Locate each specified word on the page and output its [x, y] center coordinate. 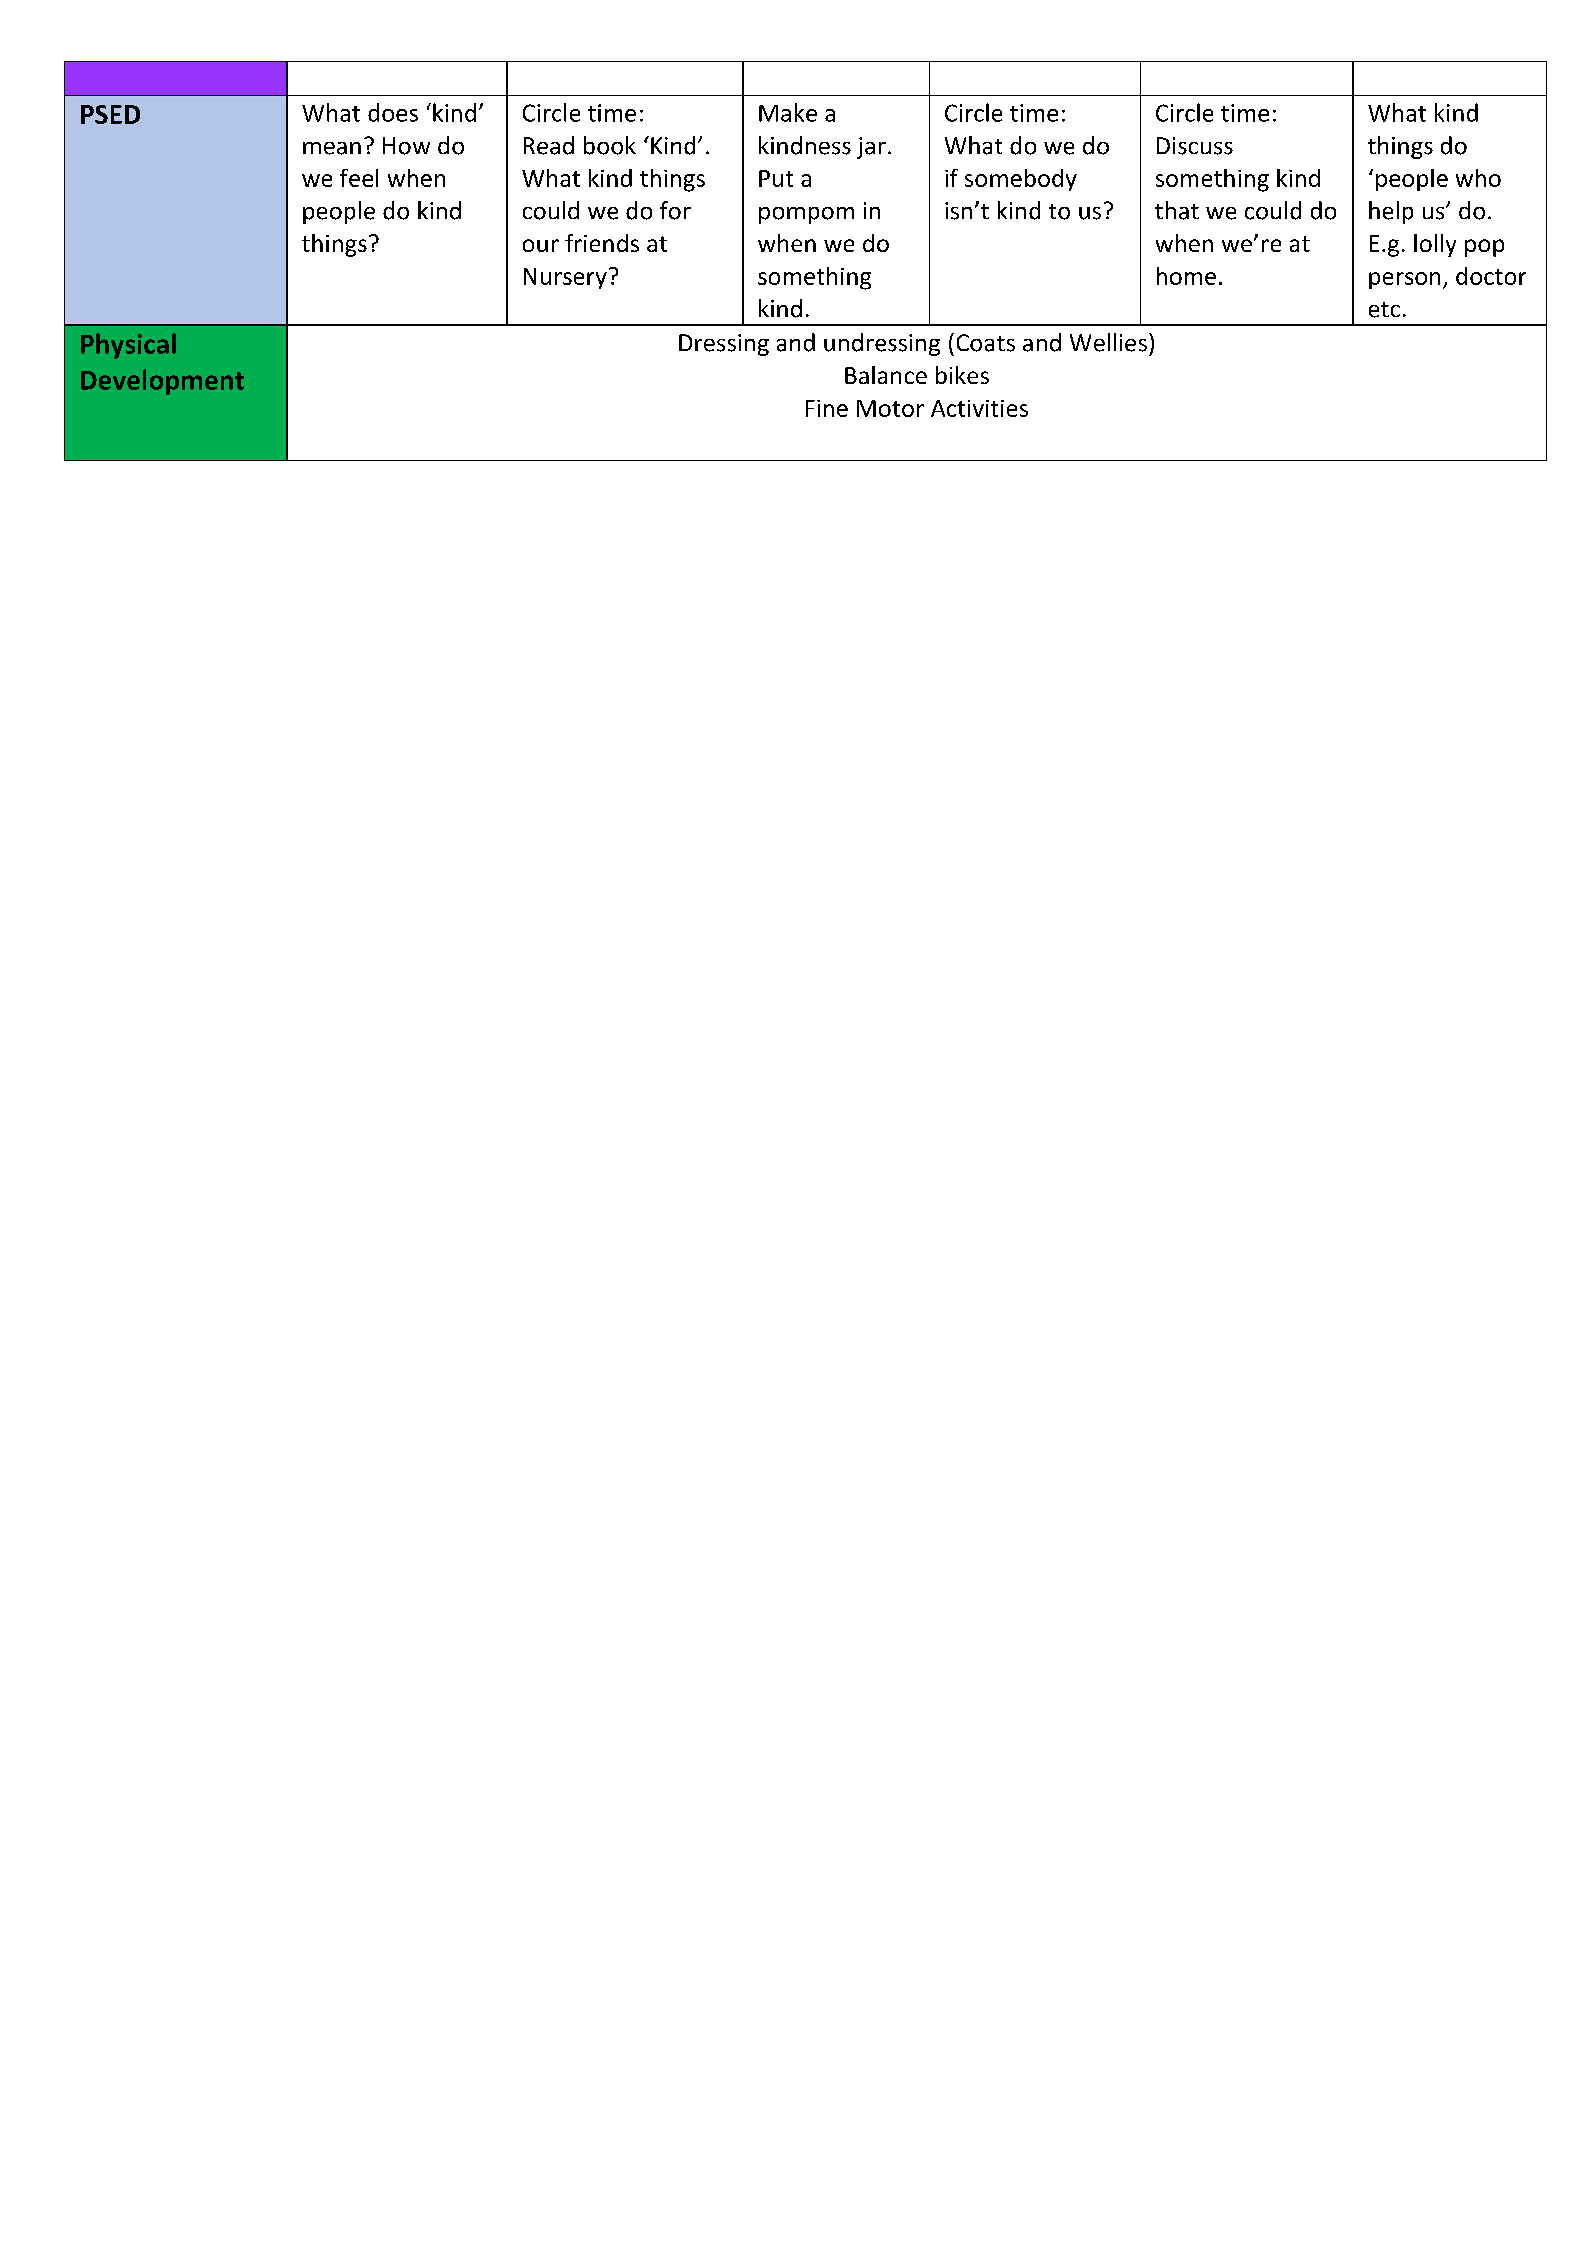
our [541, 245]
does [393, 112]
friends [602, 243]
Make [788, 112]
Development [162, 382]
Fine [827, 408]
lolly [1435, 245]
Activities [979, 408]
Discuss [1195, 146]
